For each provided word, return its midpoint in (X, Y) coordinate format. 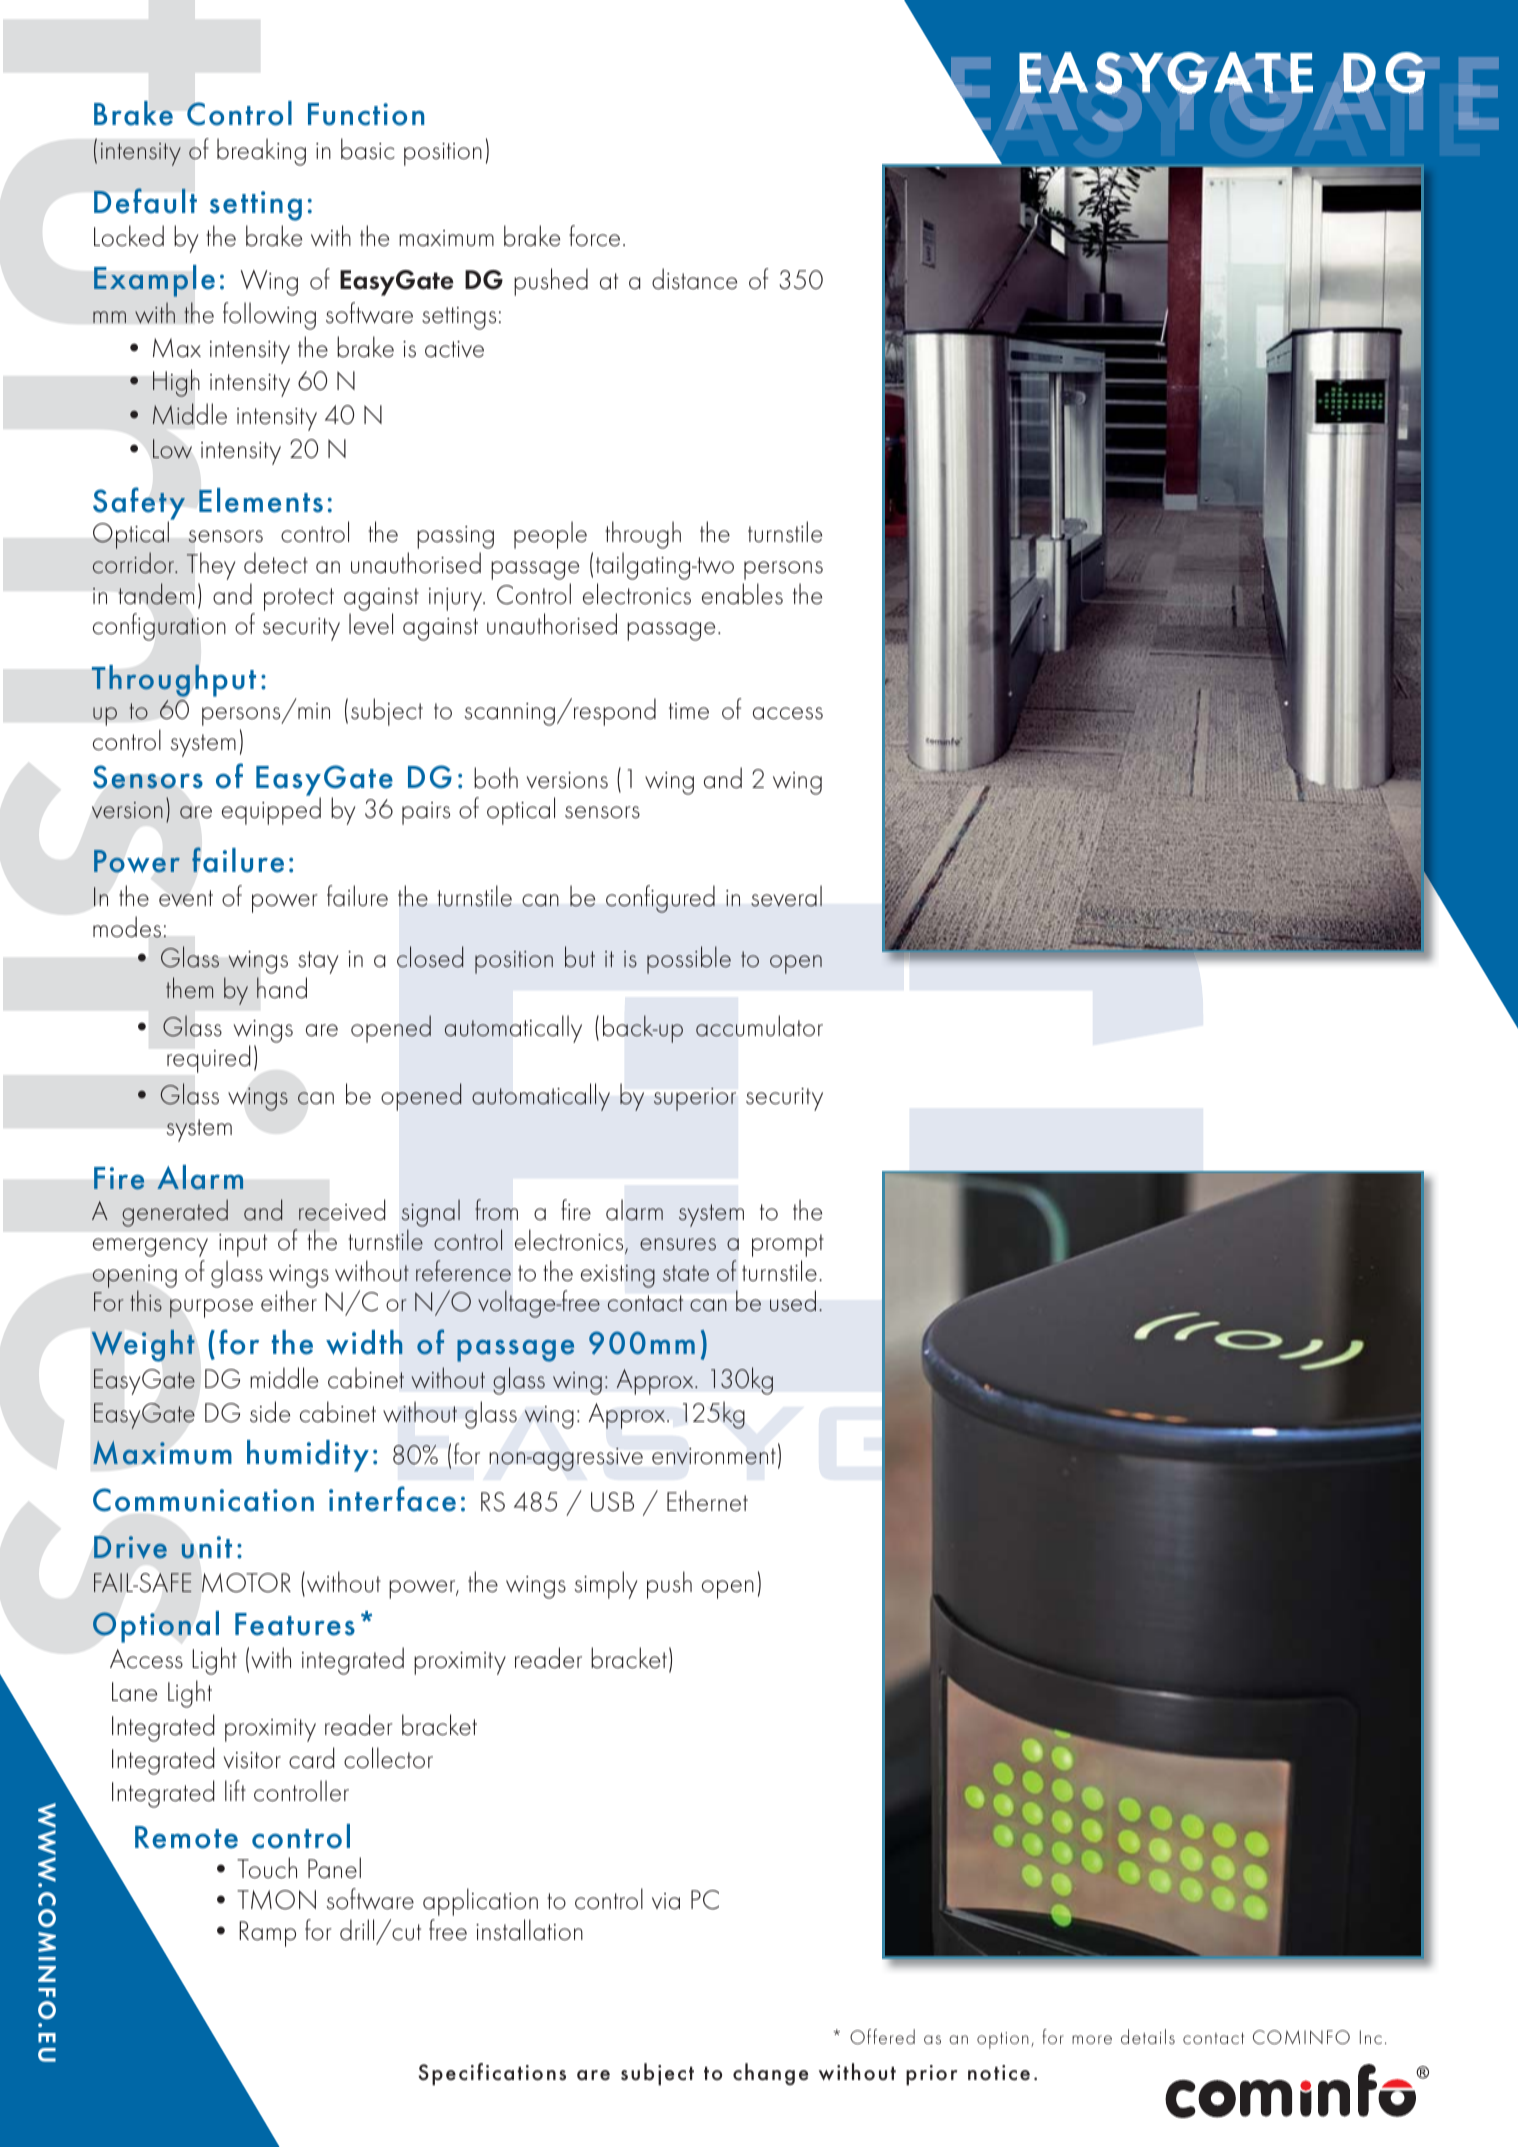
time (689, 711)
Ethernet (707, 1501)
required (208, 1059)
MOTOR (246, 1583)
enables (742, 594)
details (1148, 2036)
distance (694, 279)
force (594, 236)
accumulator (759, 1026)
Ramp (267, 1934)
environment (714, 1456)
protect (299, 599)
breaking (261, 152)
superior (695, 1099)
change (770, 2074)
